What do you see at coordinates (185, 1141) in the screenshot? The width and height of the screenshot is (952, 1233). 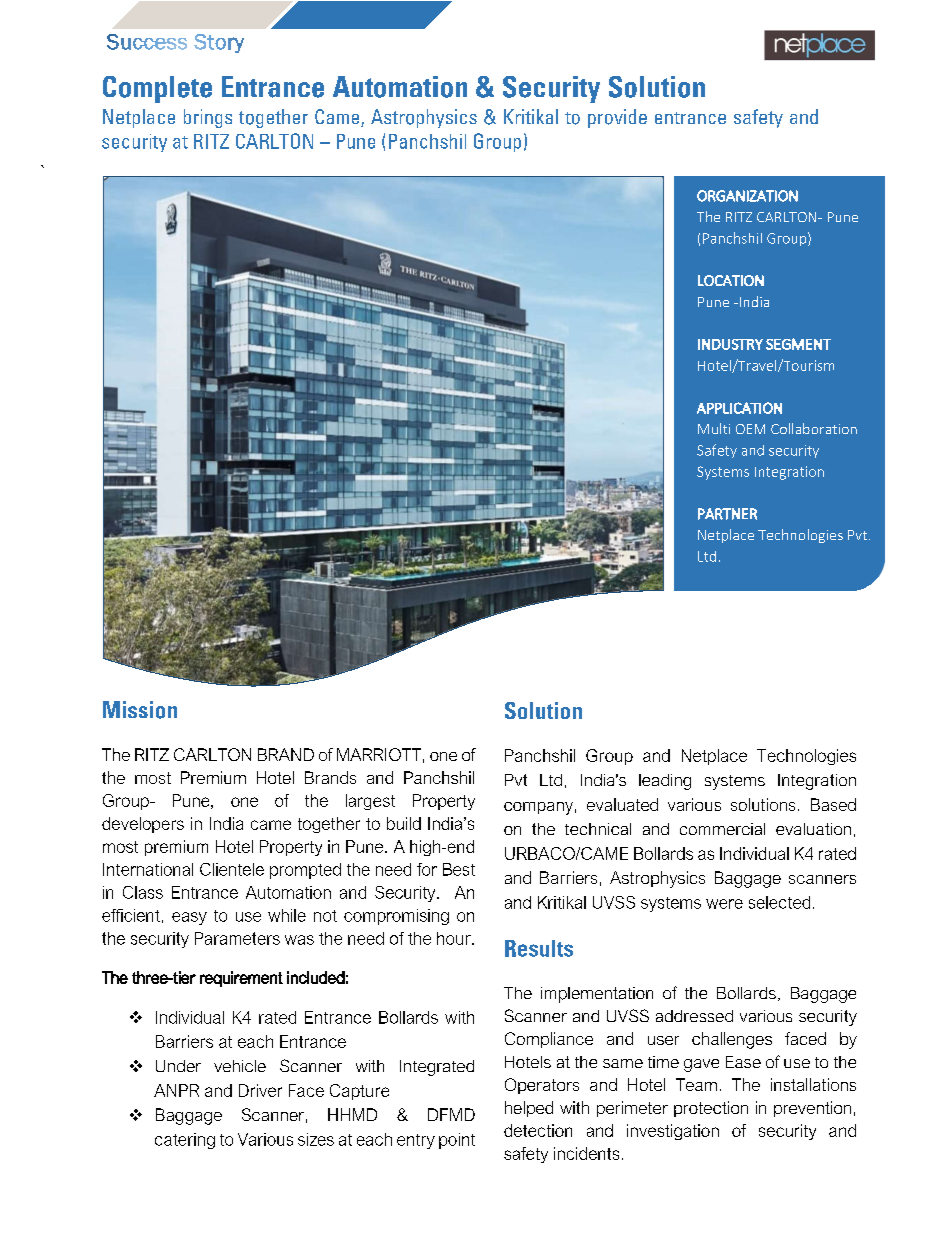 I see `catering` at bounding box center [185, 1141].
